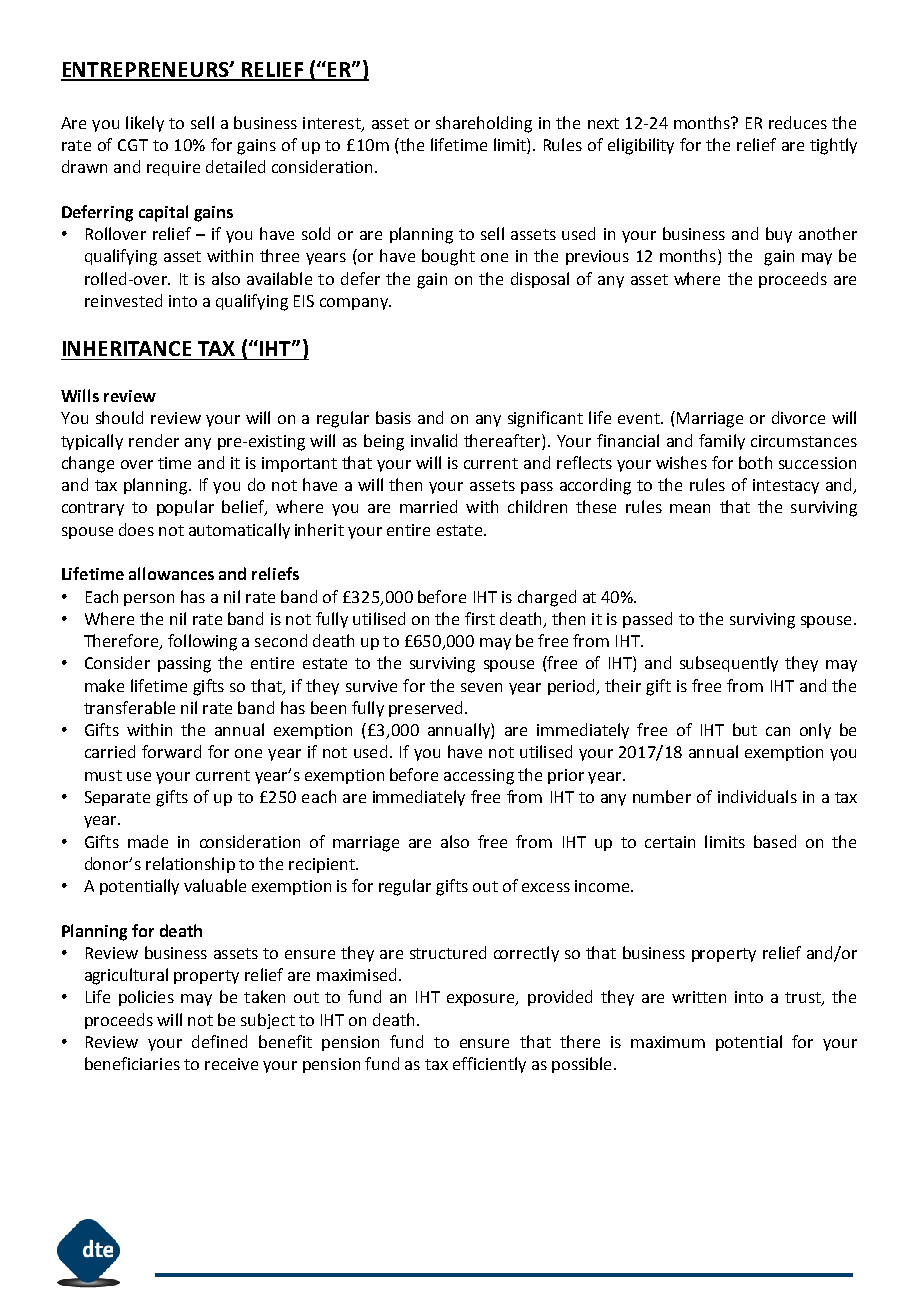  I want to click on require, so click(173, 168).
